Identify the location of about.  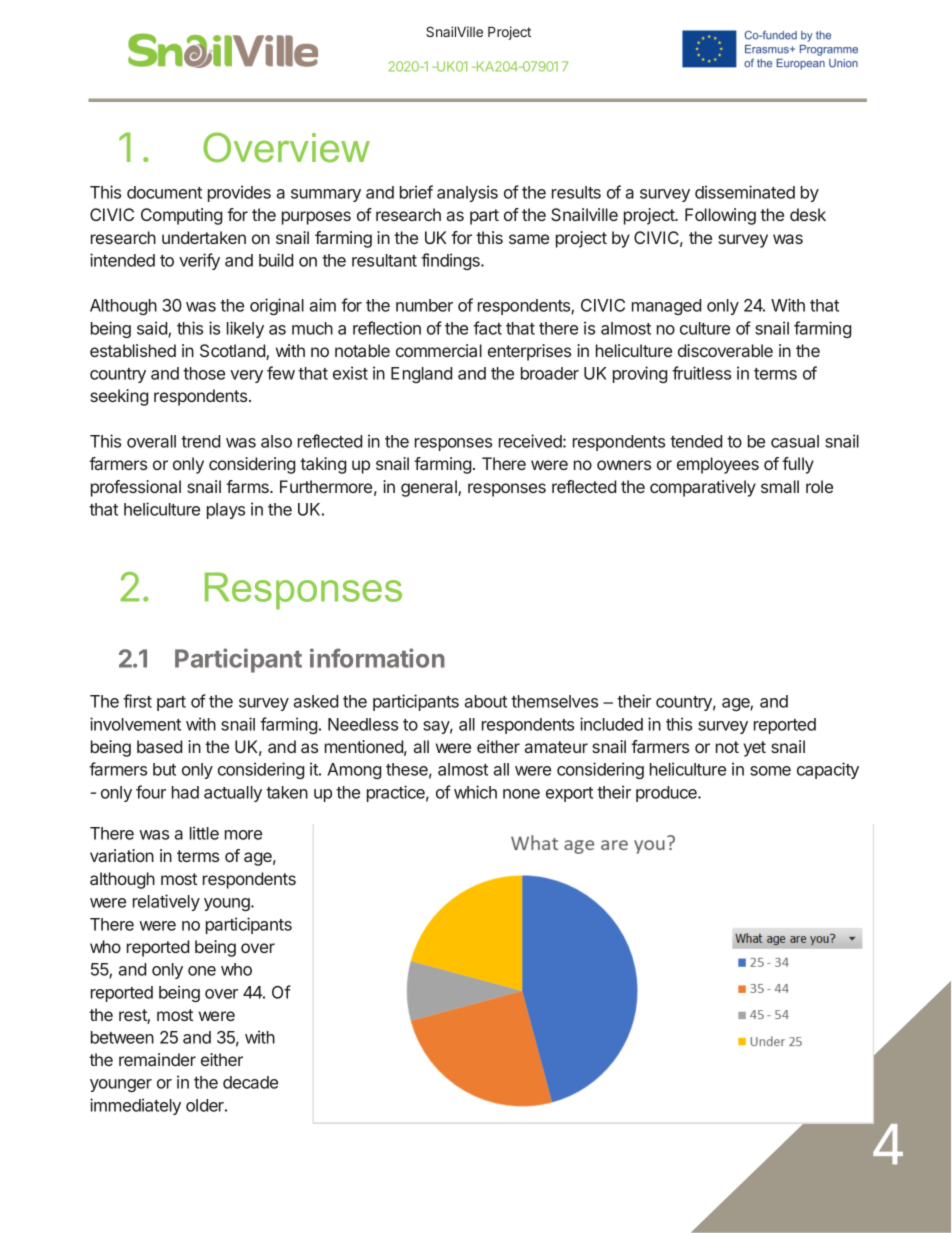
(486, 701).
